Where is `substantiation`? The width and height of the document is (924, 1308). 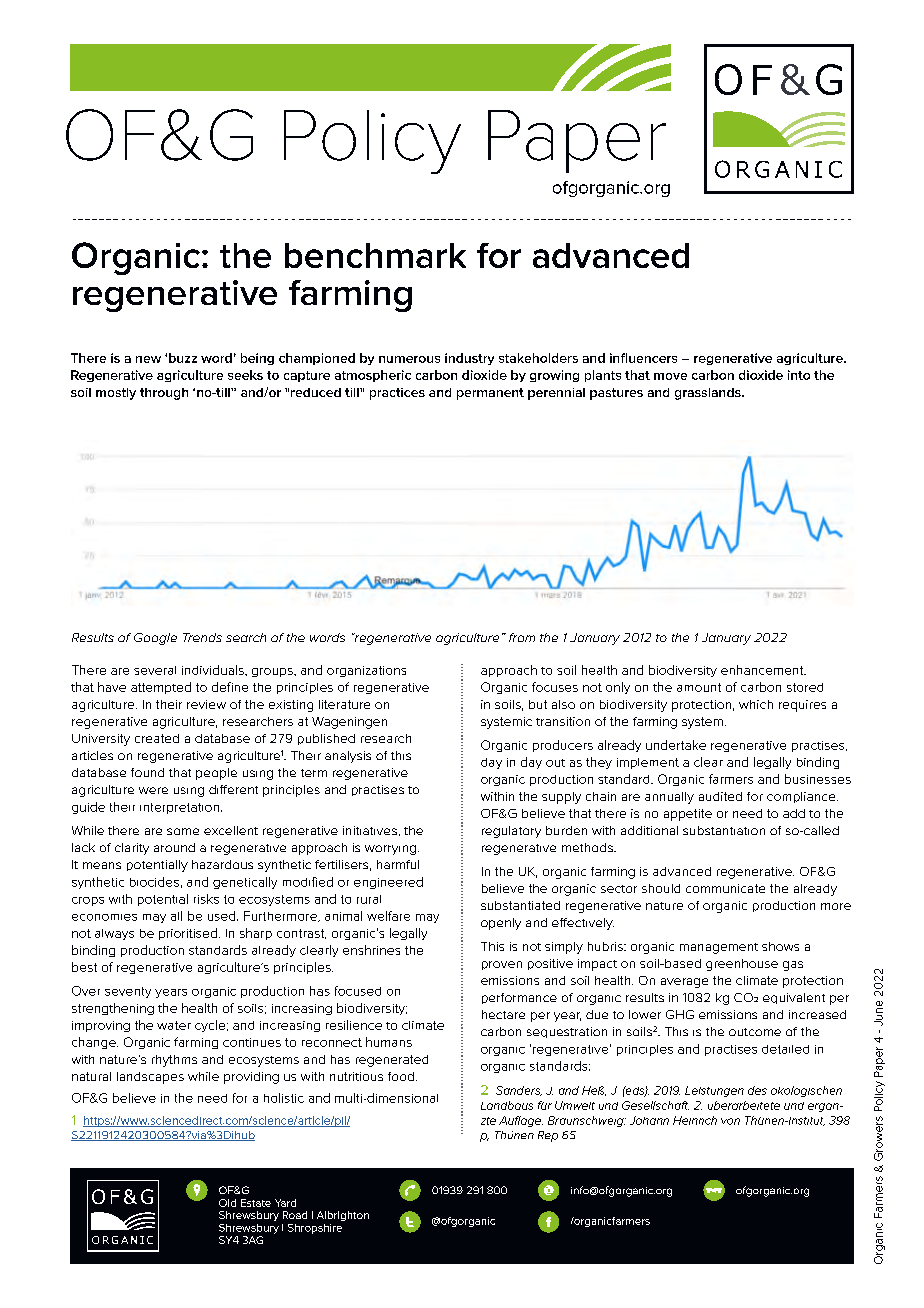 substantiation is located at coordinates (724, 830).
